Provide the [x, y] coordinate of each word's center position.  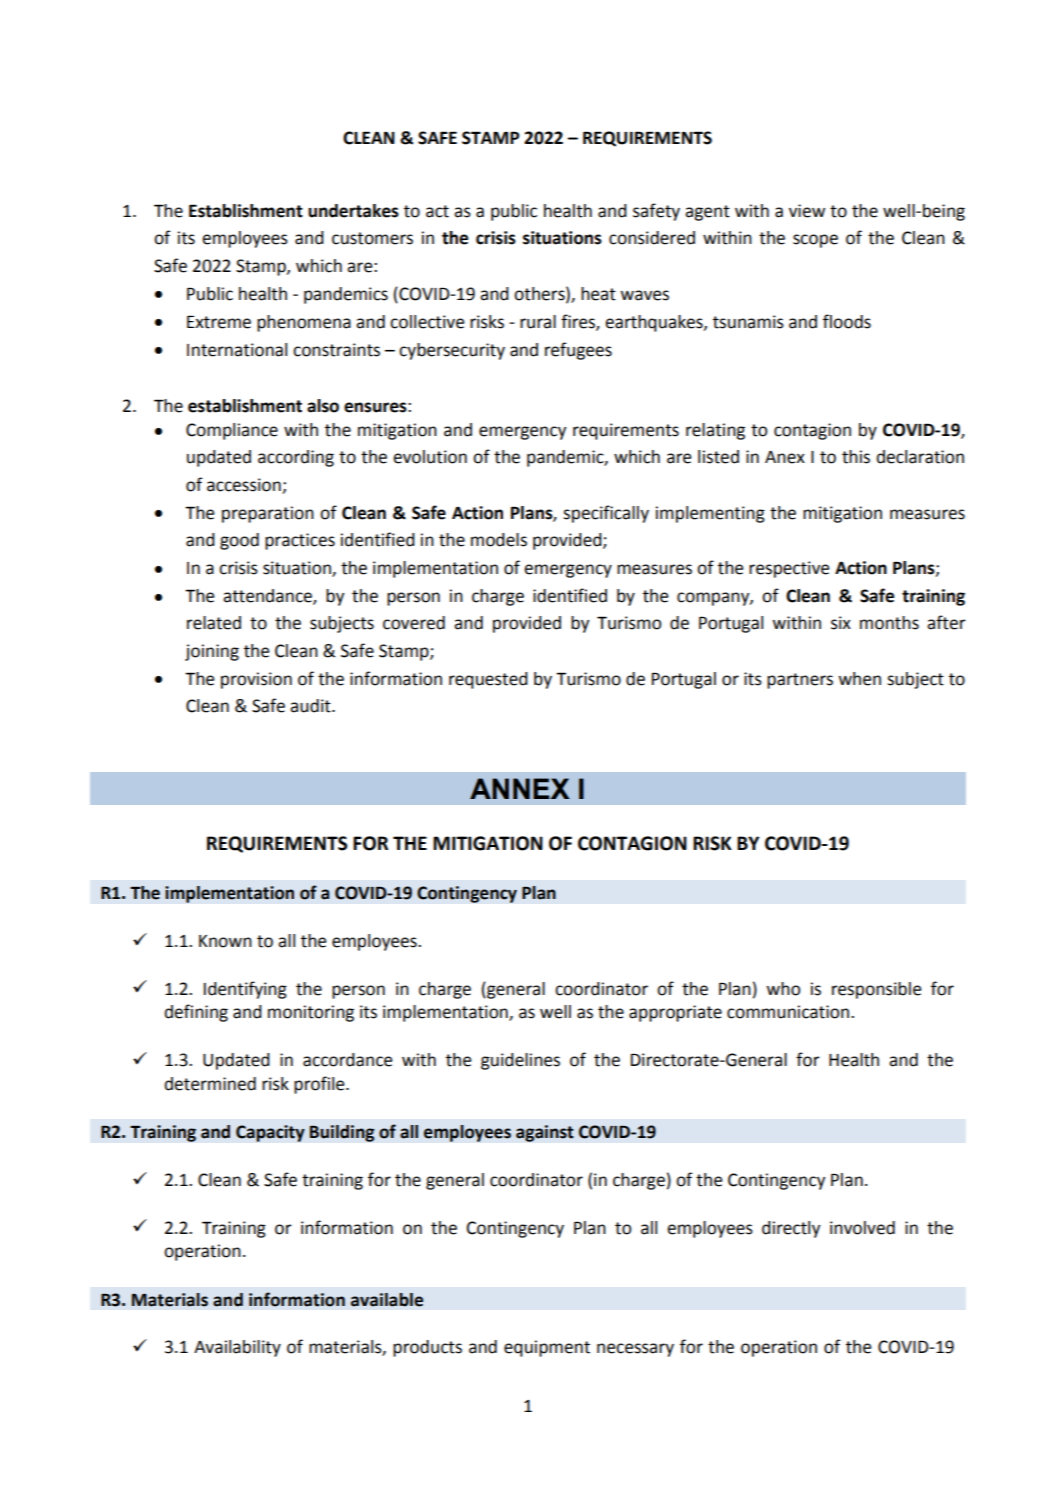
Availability [237, 1348]
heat [598, 294]
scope [815, 241]
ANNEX [520, 788]
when [859, 679]
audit [311, 706]
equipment [547, 1348]
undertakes [353, 211]
